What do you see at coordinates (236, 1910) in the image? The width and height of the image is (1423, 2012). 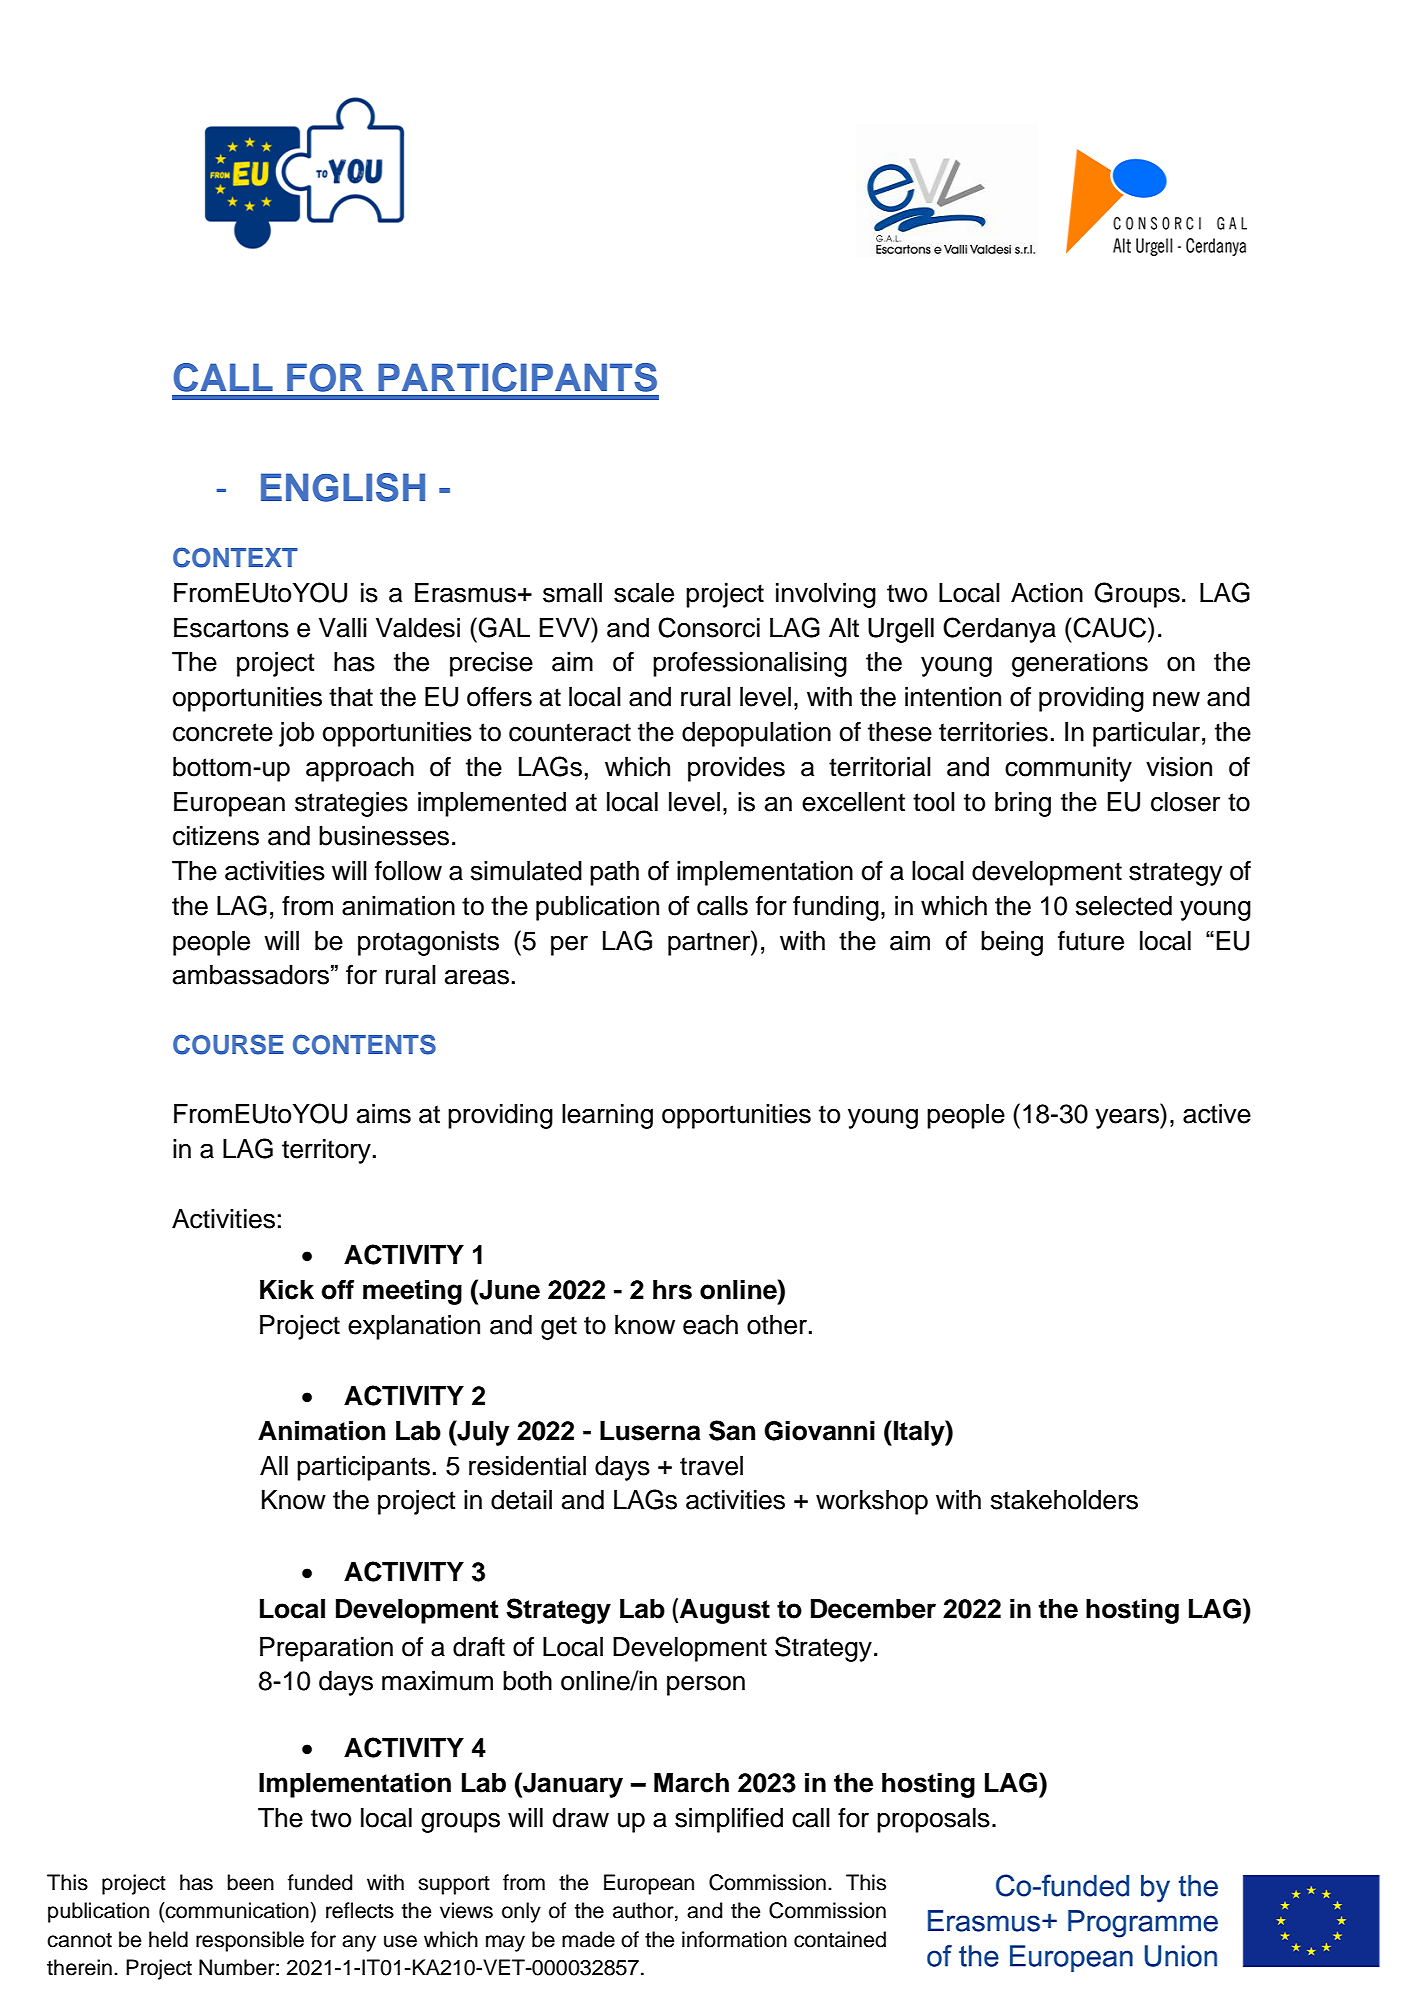 I see `communication` at bounding box center [236, 1910].
